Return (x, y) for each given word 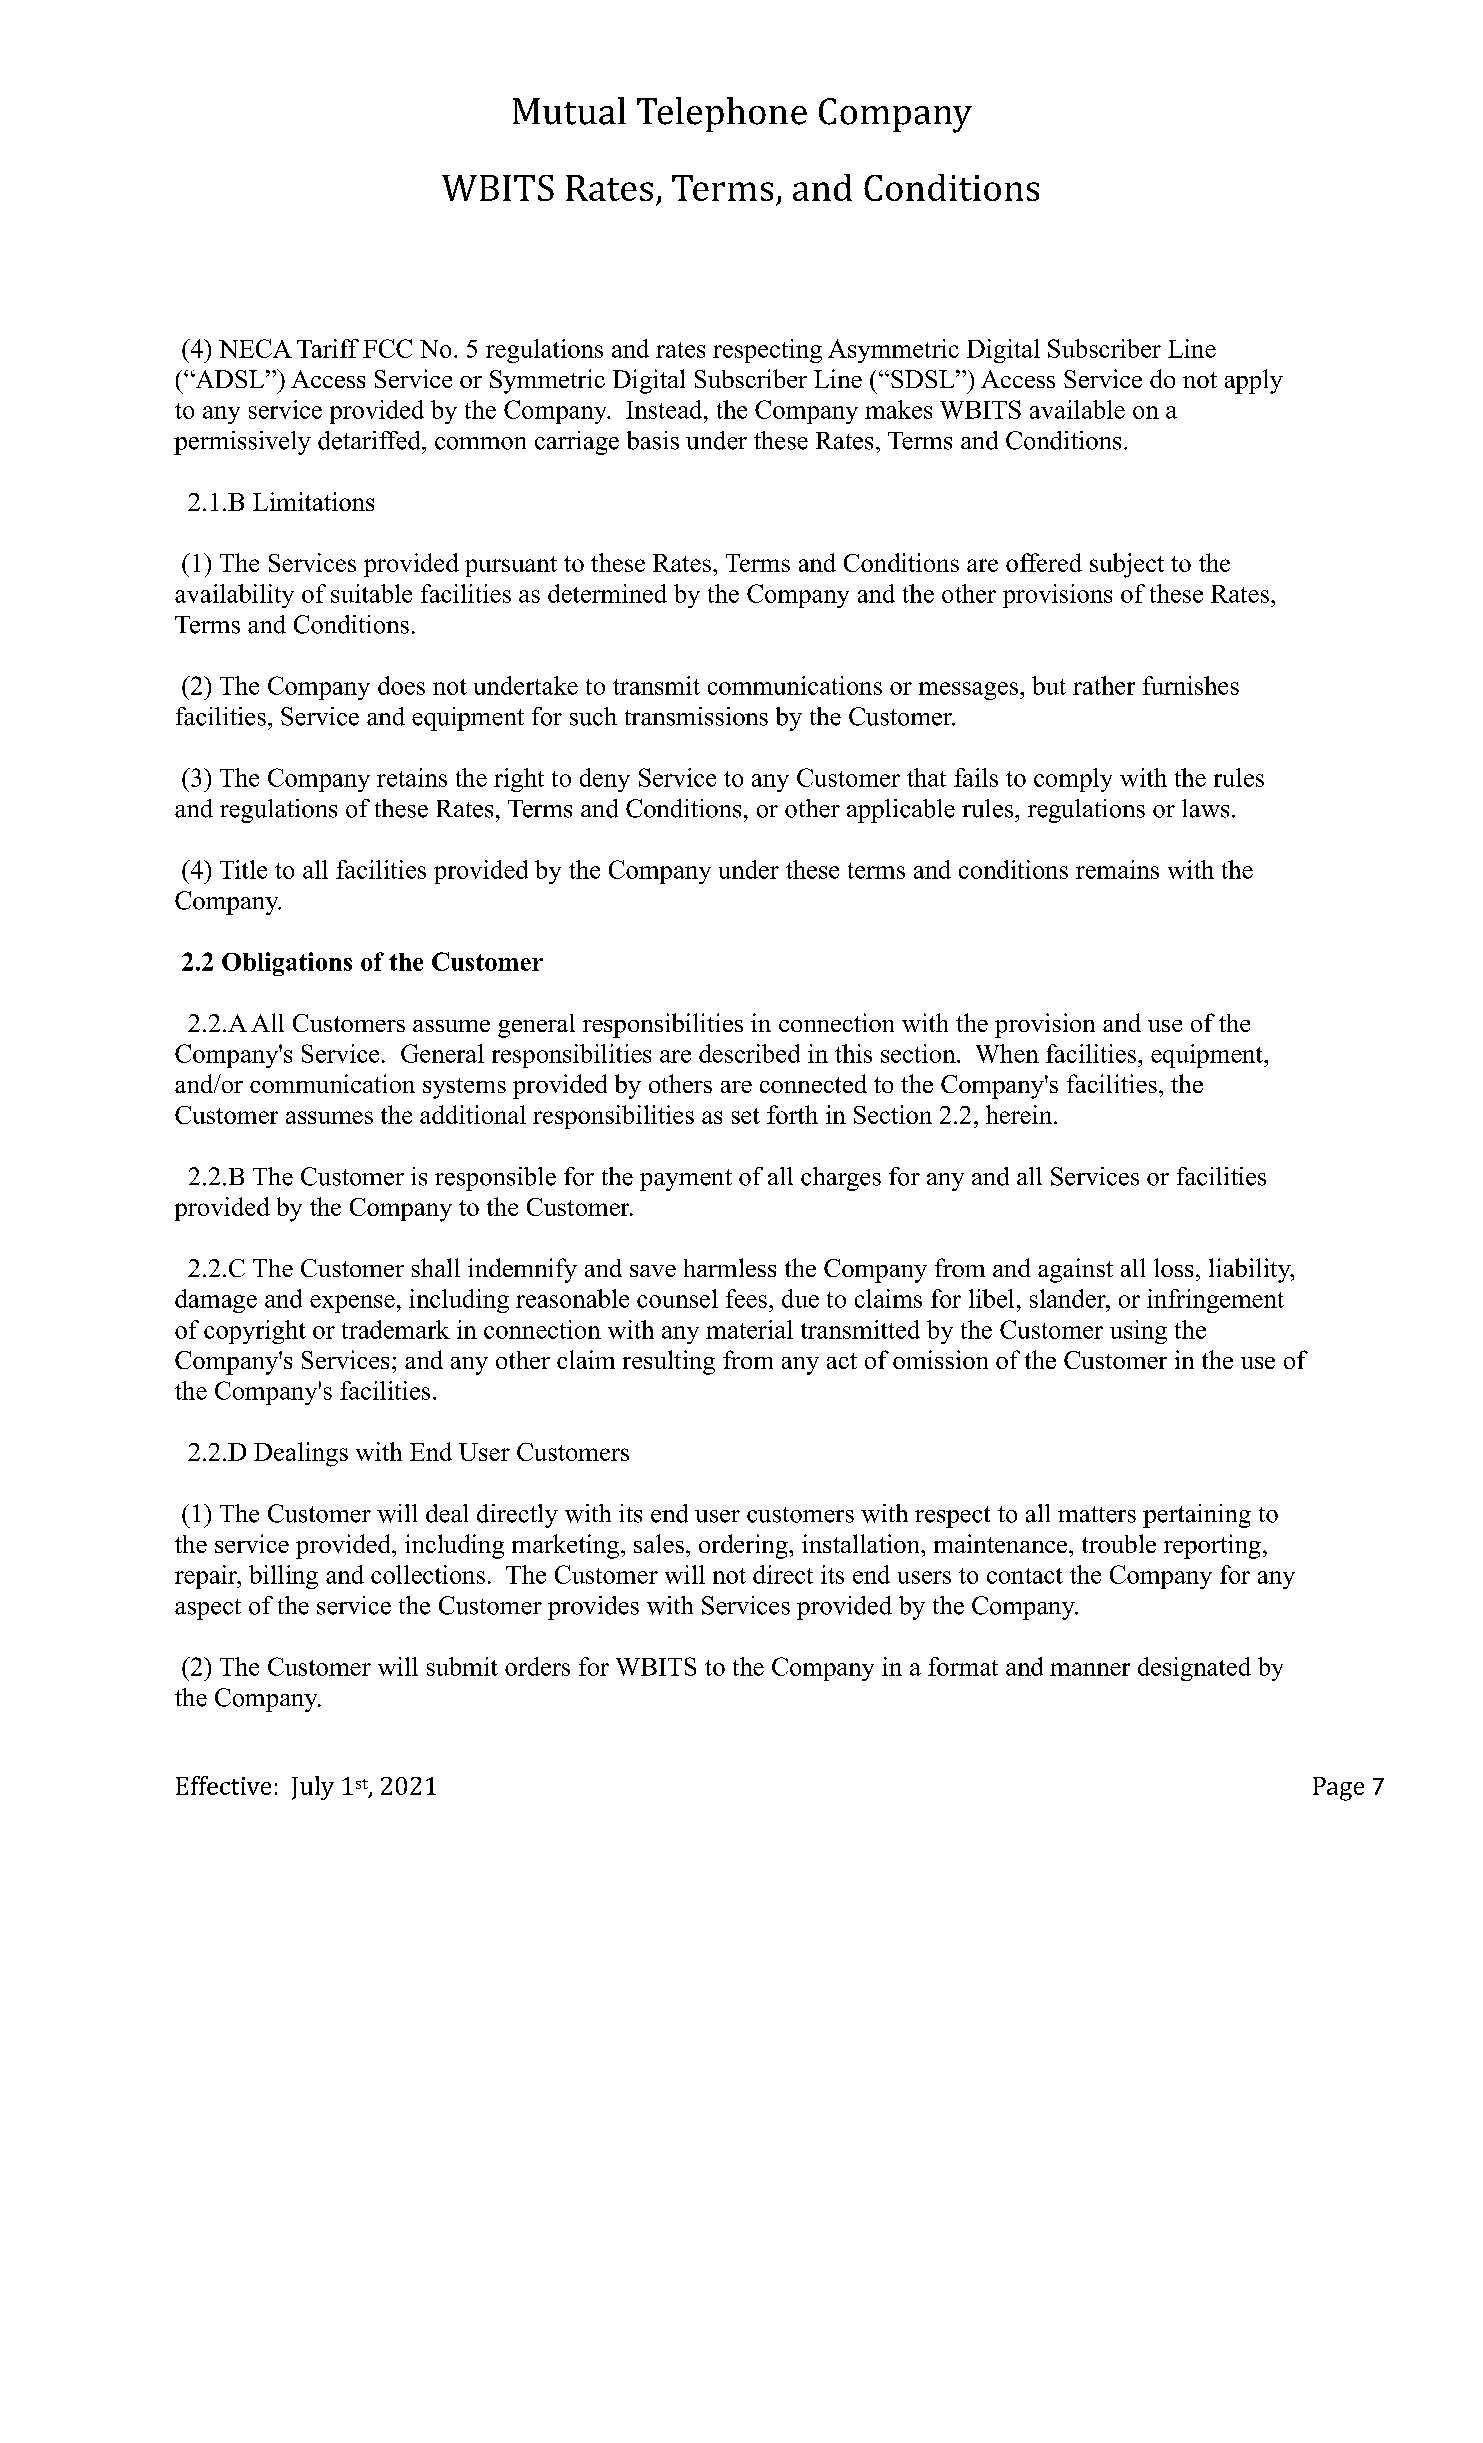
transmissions (696, 716)
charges (841, 1179)
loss (1173, 1267)
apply (1254, 381)
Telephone (722, 114)
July (313, 1788)
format (963, 1666)
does (401, 685)
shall (436, 1267)
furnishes (1191, 685)
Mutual (569, 111)
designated (1194, 1669)
